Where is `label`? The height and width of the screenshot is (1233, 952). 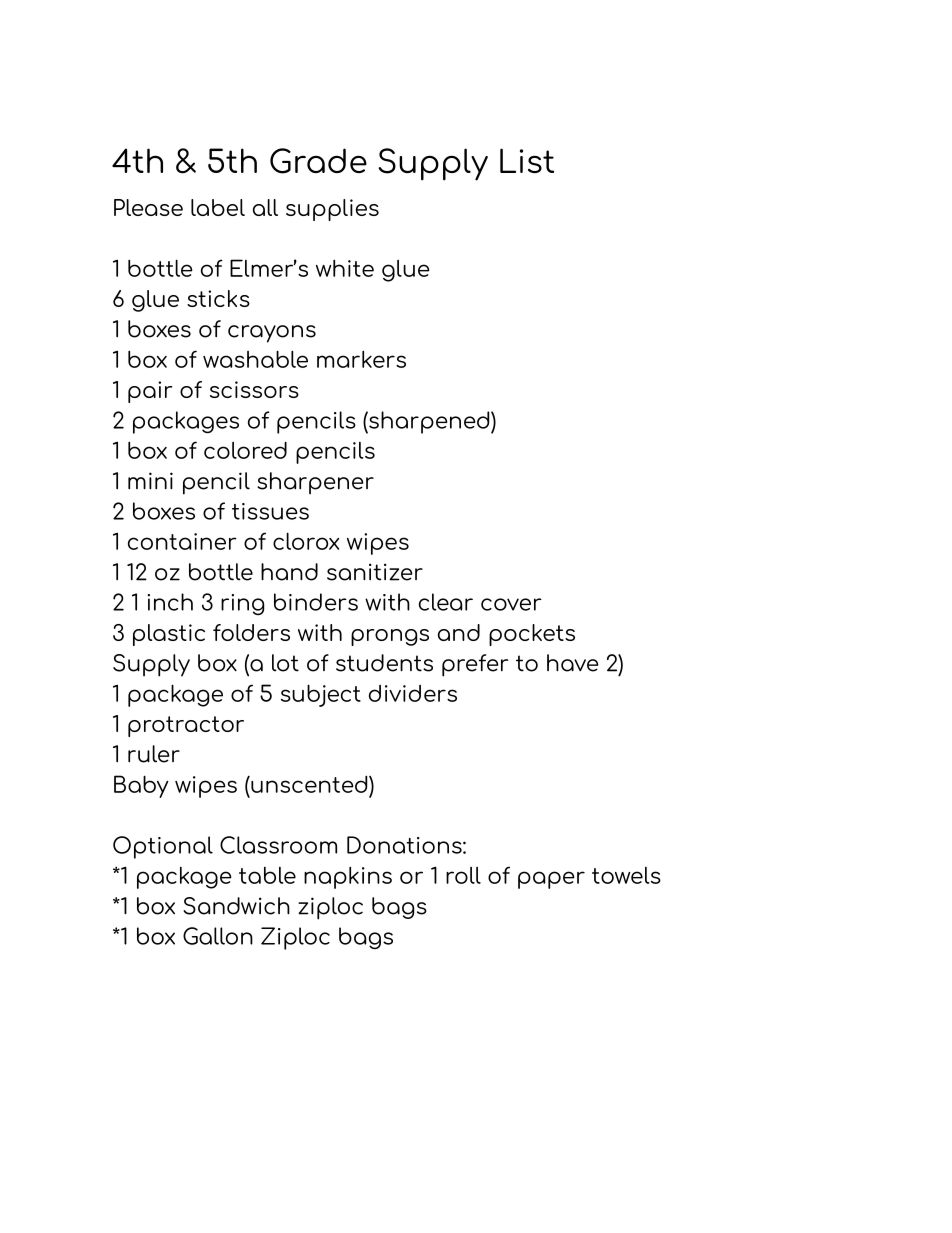 label is located at coordinates (218, 207).
